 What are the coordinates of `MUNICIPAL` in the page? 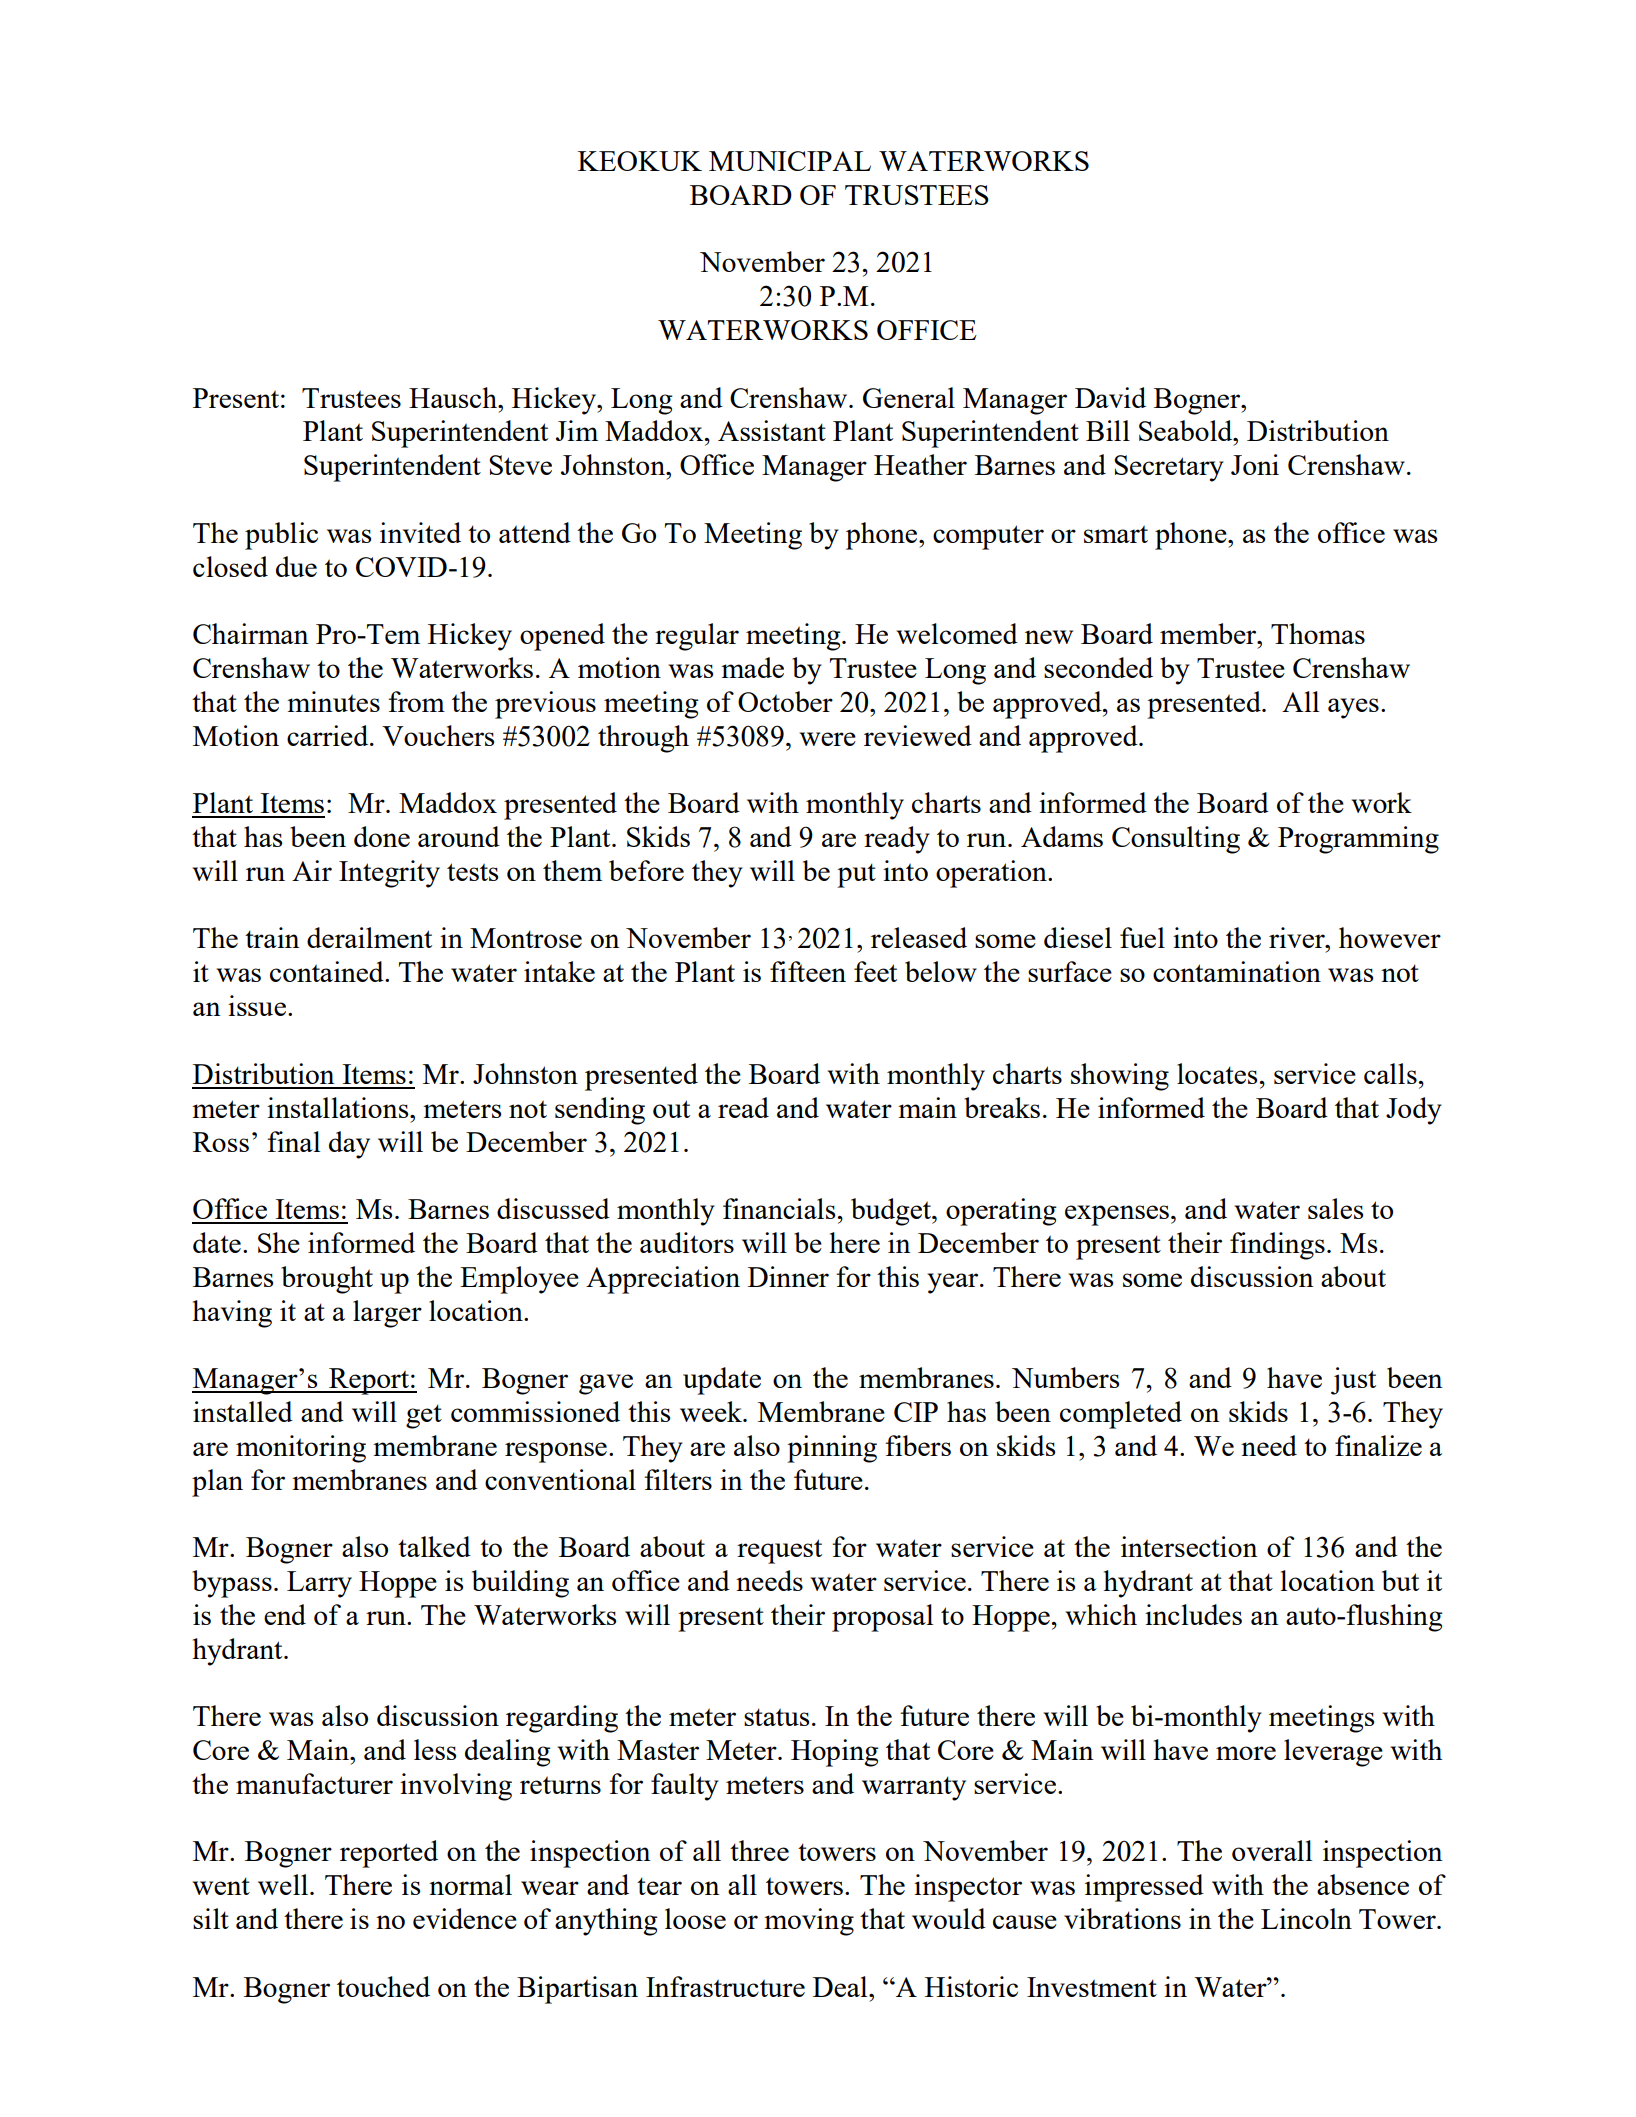 It's located at (790, 161).
